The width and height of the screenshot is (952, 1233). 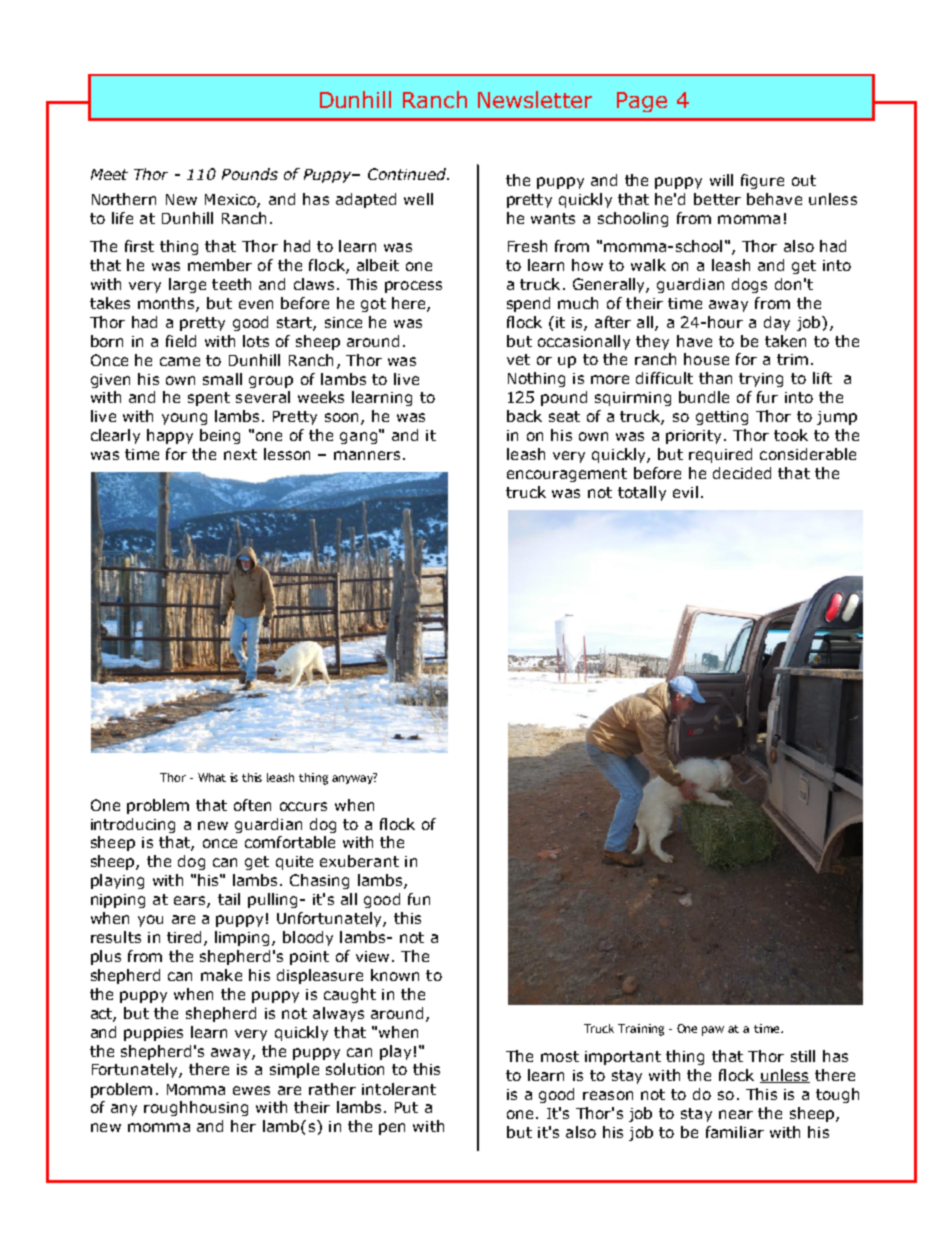 What do you see at coordinates (762, 181) in the screenshot?
I see `figure` at bounding box center [762, 181].
